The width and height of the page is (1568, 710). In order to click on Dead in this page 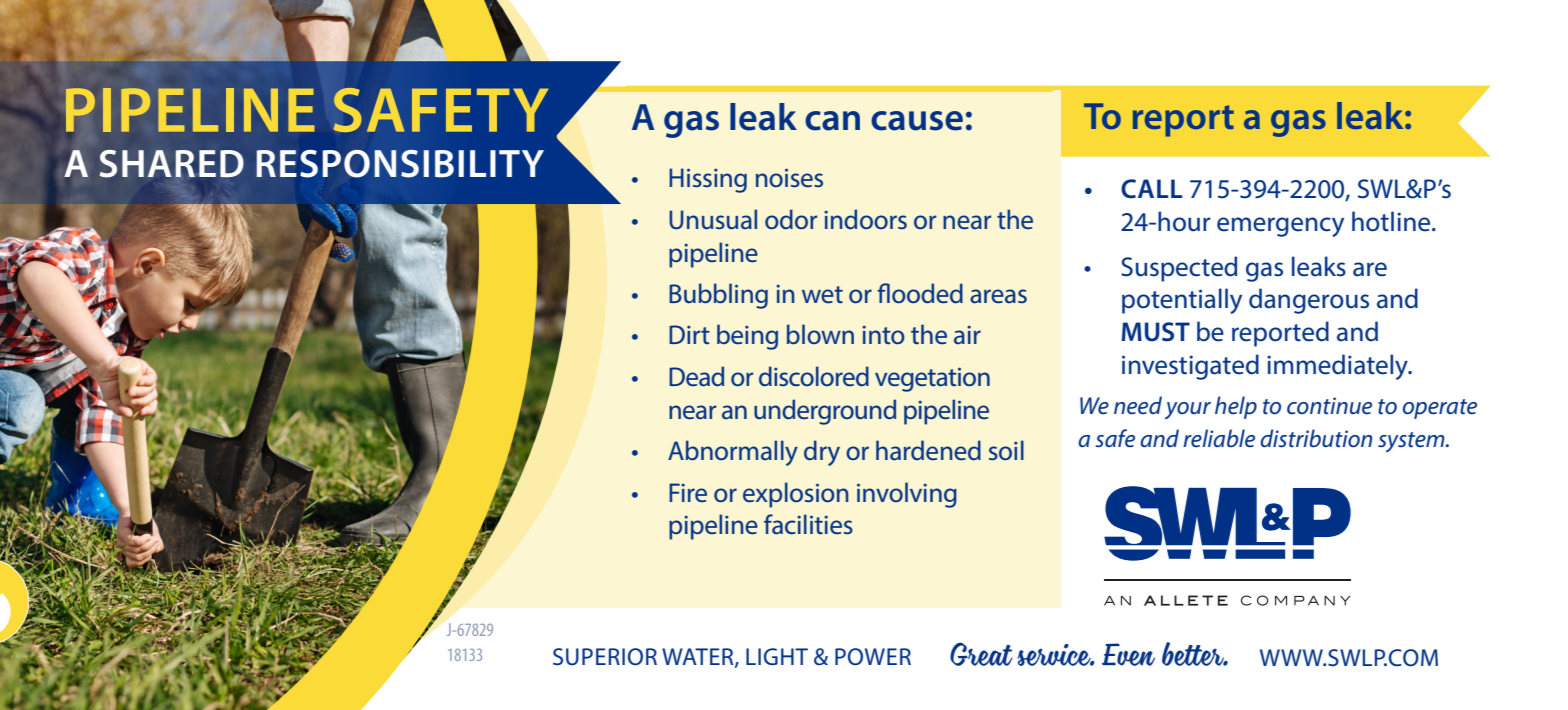, I will do `click(696, 376)`.
